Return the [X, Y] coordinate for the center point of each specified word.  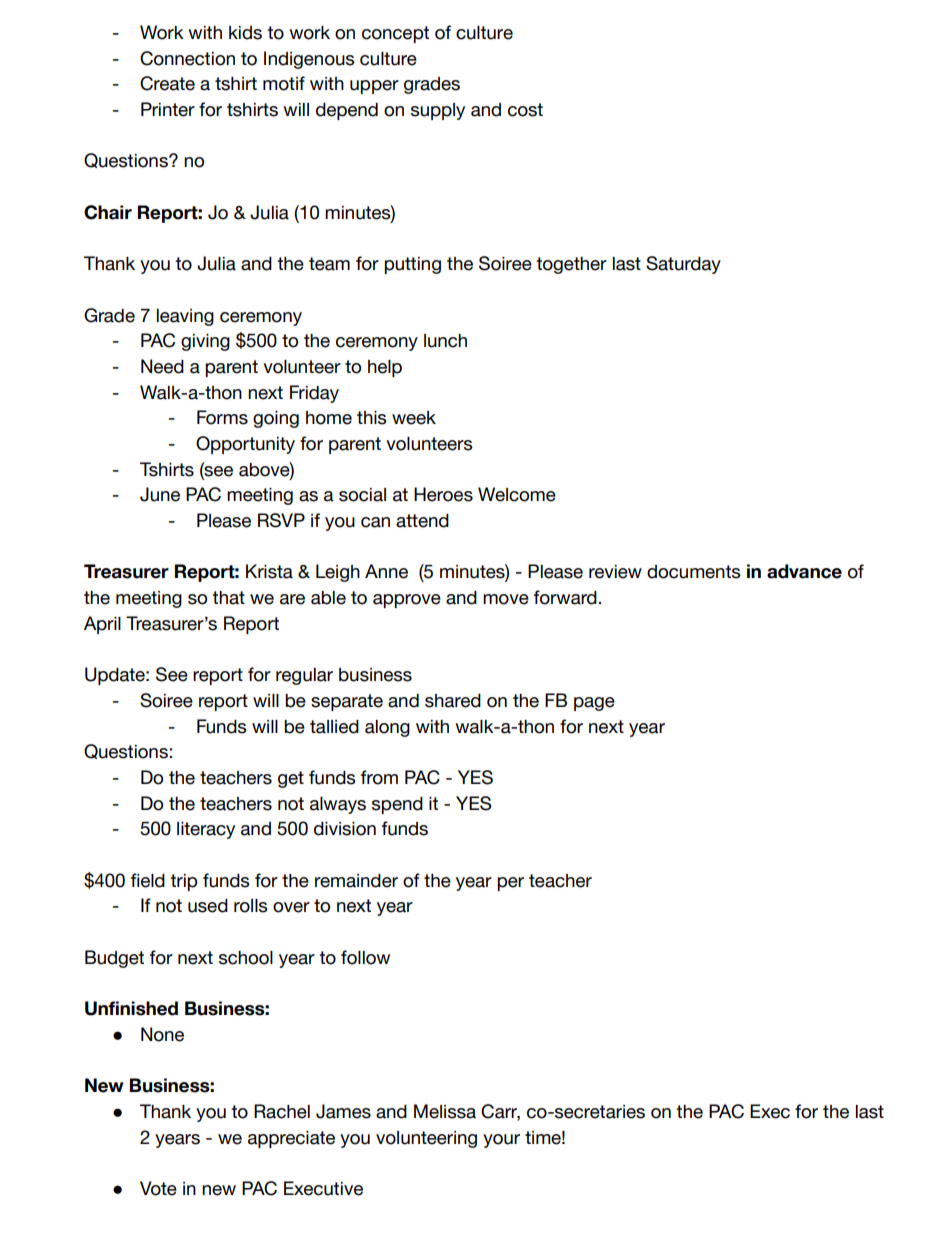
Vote [158, 1188]
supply [438, 111]
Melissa [445, 1111]
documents [694, 572]
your [501, 1141]
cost [525, 110]
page [594, 704]
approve [407, 601]
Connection [187, 58]
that [228, 598]
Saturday [683, 265]
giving [205, 342]
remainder [356, 881]
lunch [445, 341]
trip [183, 882]
